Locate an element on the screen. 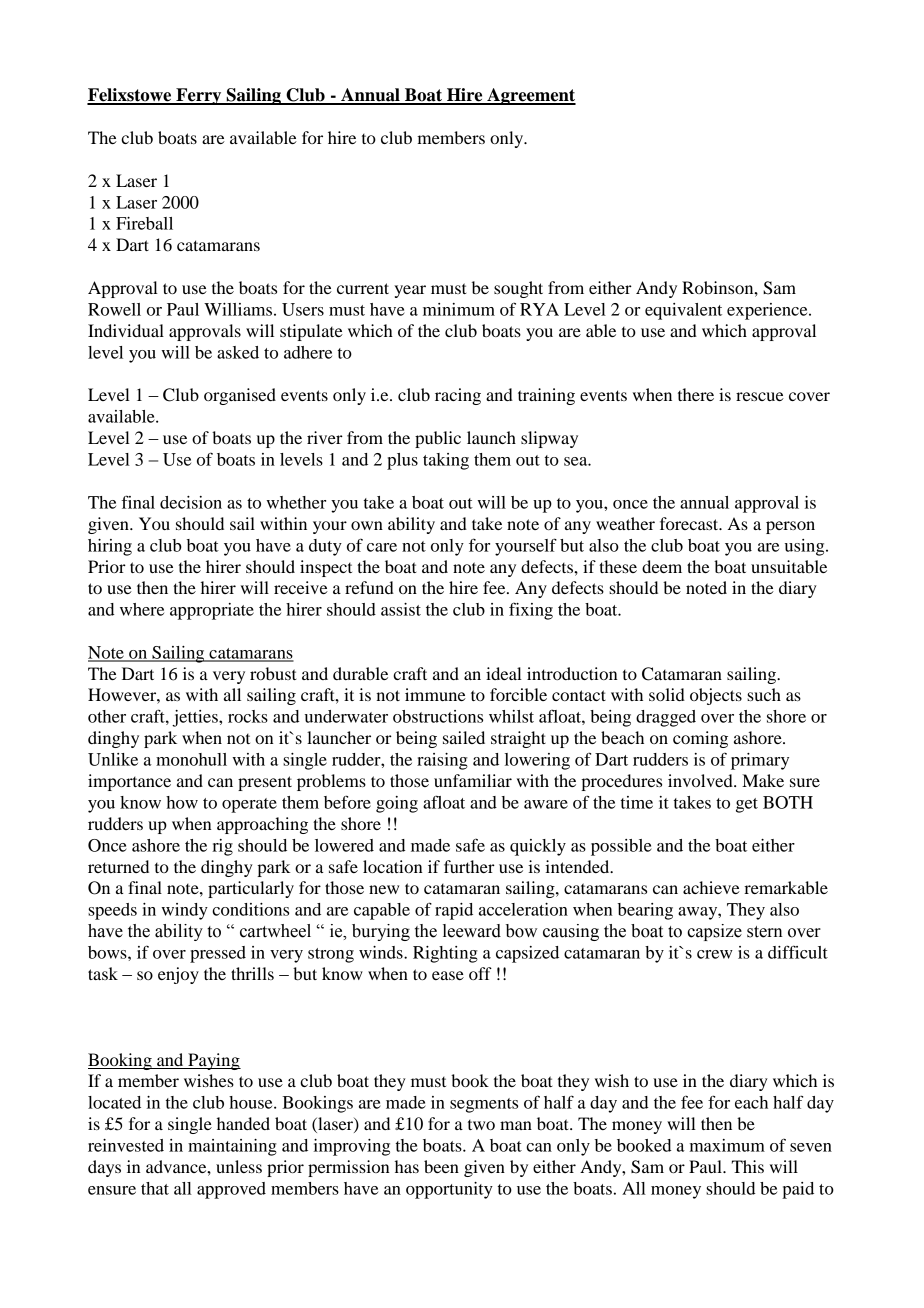  appropriate is located at coordinates (212, 611).
